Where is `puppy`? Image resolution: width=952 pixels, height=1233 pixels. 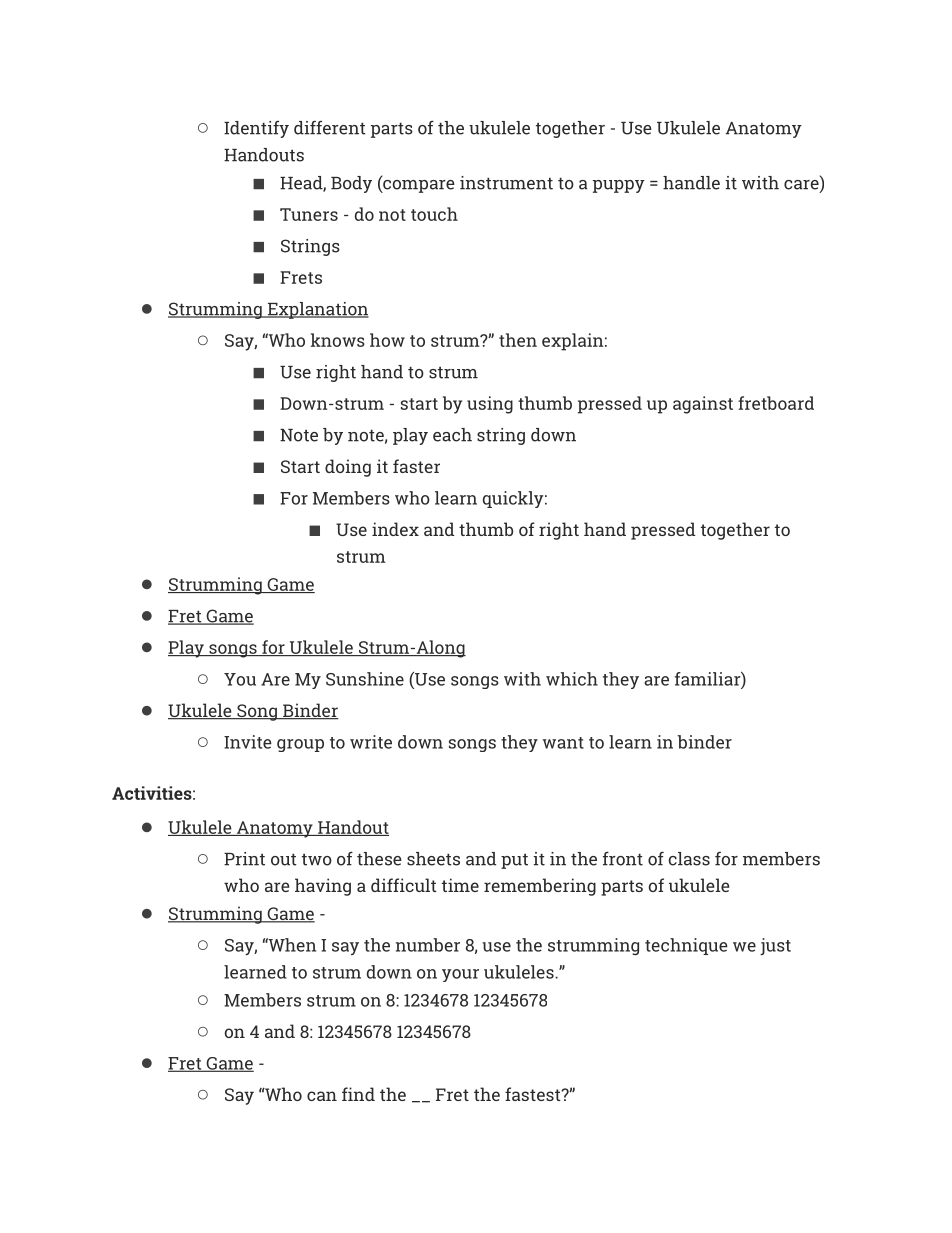 puppy is located at coordinates (619, 186).
